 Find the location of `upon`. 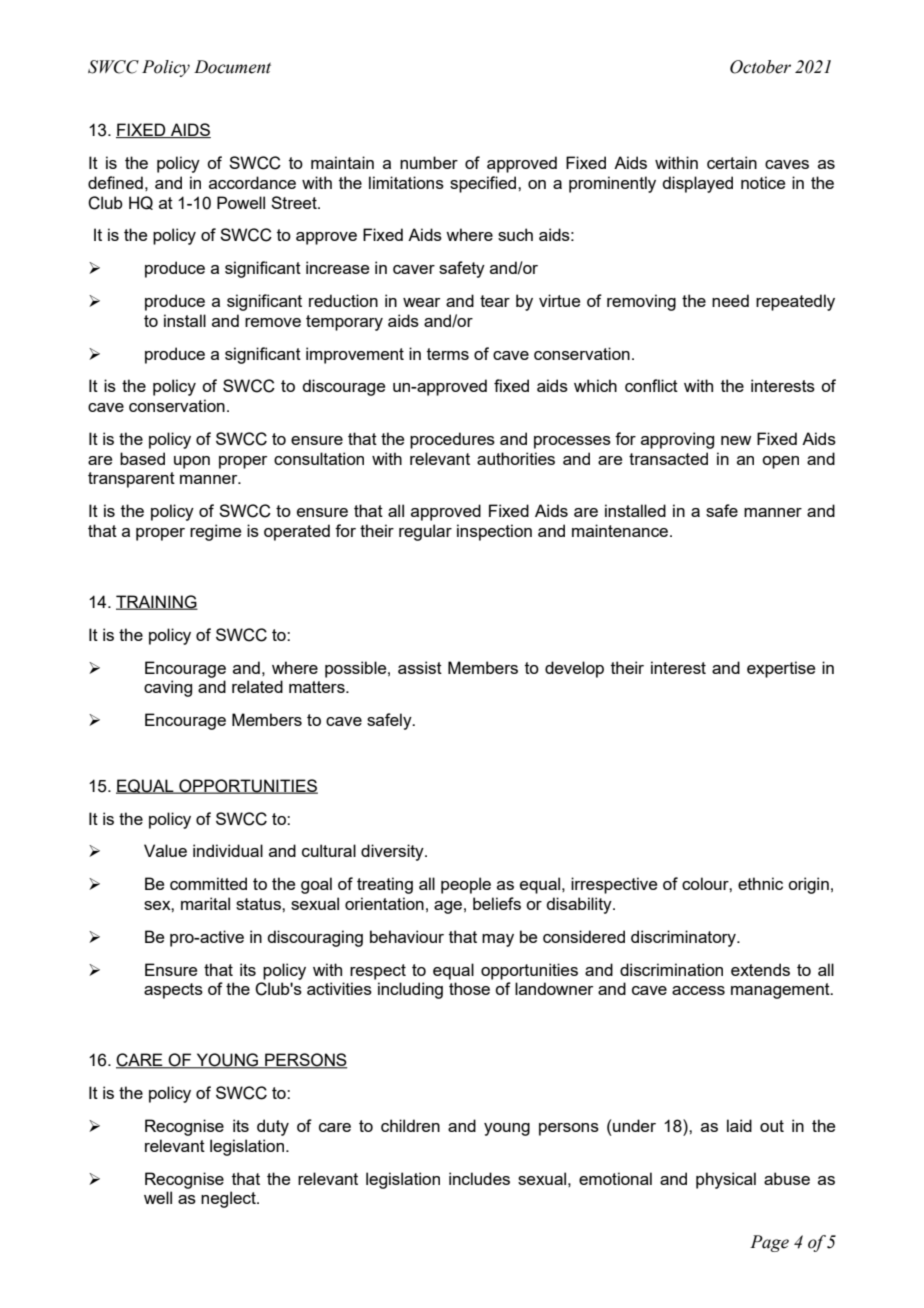

upon is located at coordinates (192, 462).
